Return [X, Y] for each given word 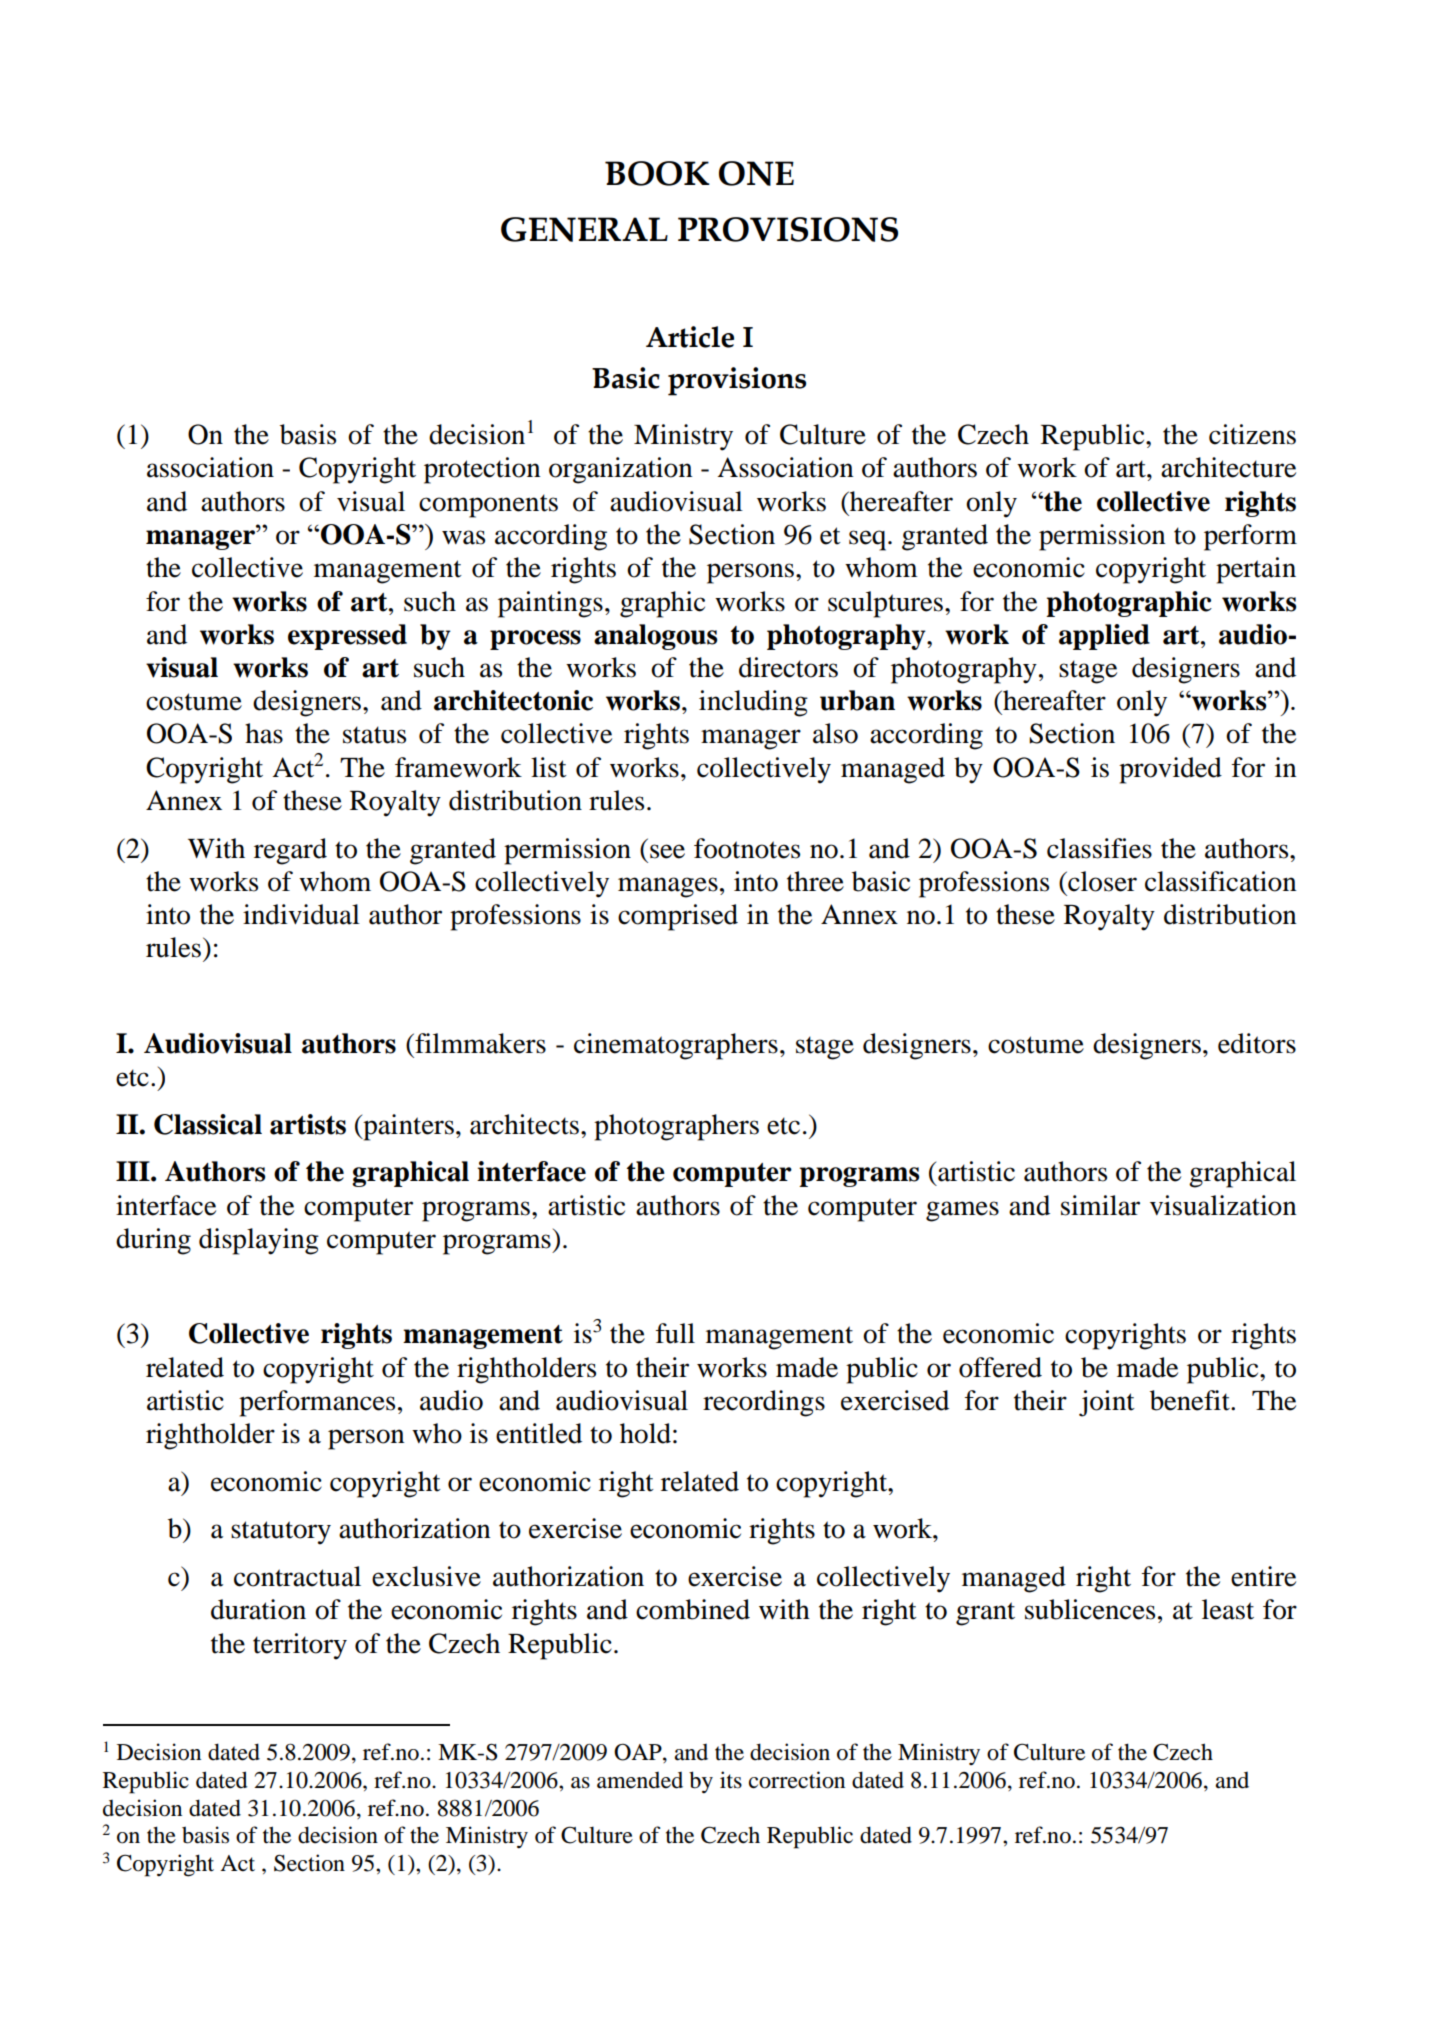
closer [1101, 881]
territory [300, 1646]
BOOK [657, 173]
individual [301, 914]
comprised [678, 917]
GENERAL [584, 229]
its [731, 1780]
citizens [1252, 434]
